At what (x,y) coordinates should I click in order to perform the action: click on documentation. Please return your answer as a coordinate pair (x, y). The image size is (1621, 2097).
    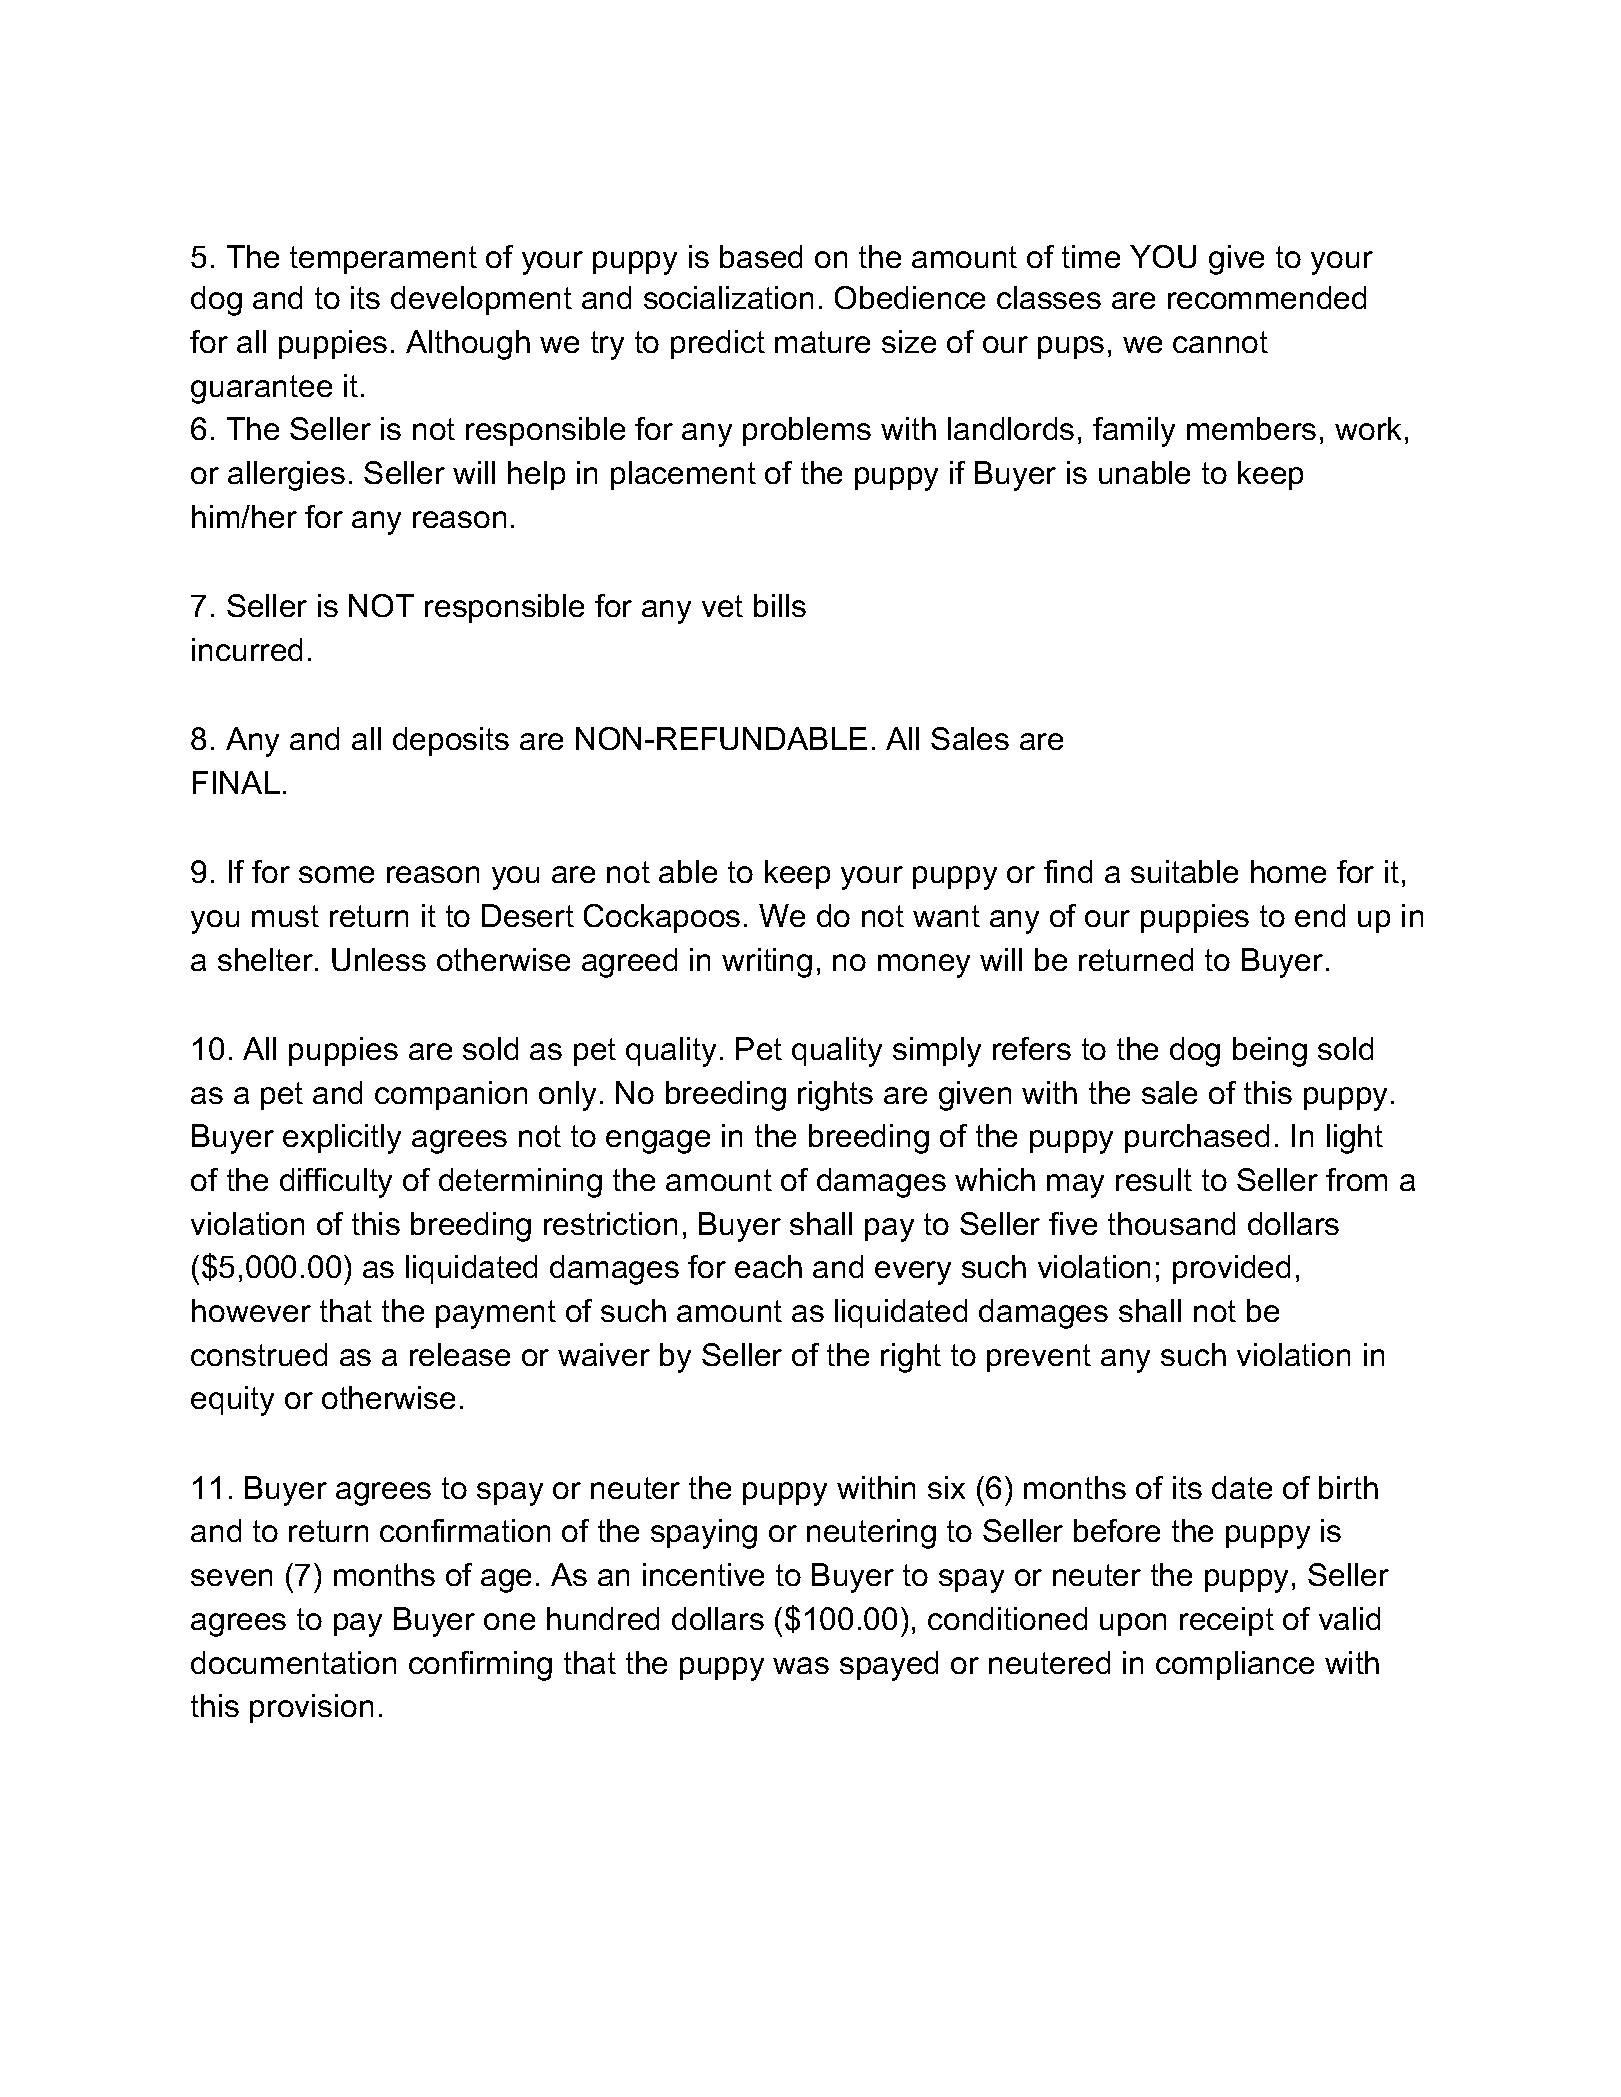
    Looking at the image, I should click on (293, 1662).
